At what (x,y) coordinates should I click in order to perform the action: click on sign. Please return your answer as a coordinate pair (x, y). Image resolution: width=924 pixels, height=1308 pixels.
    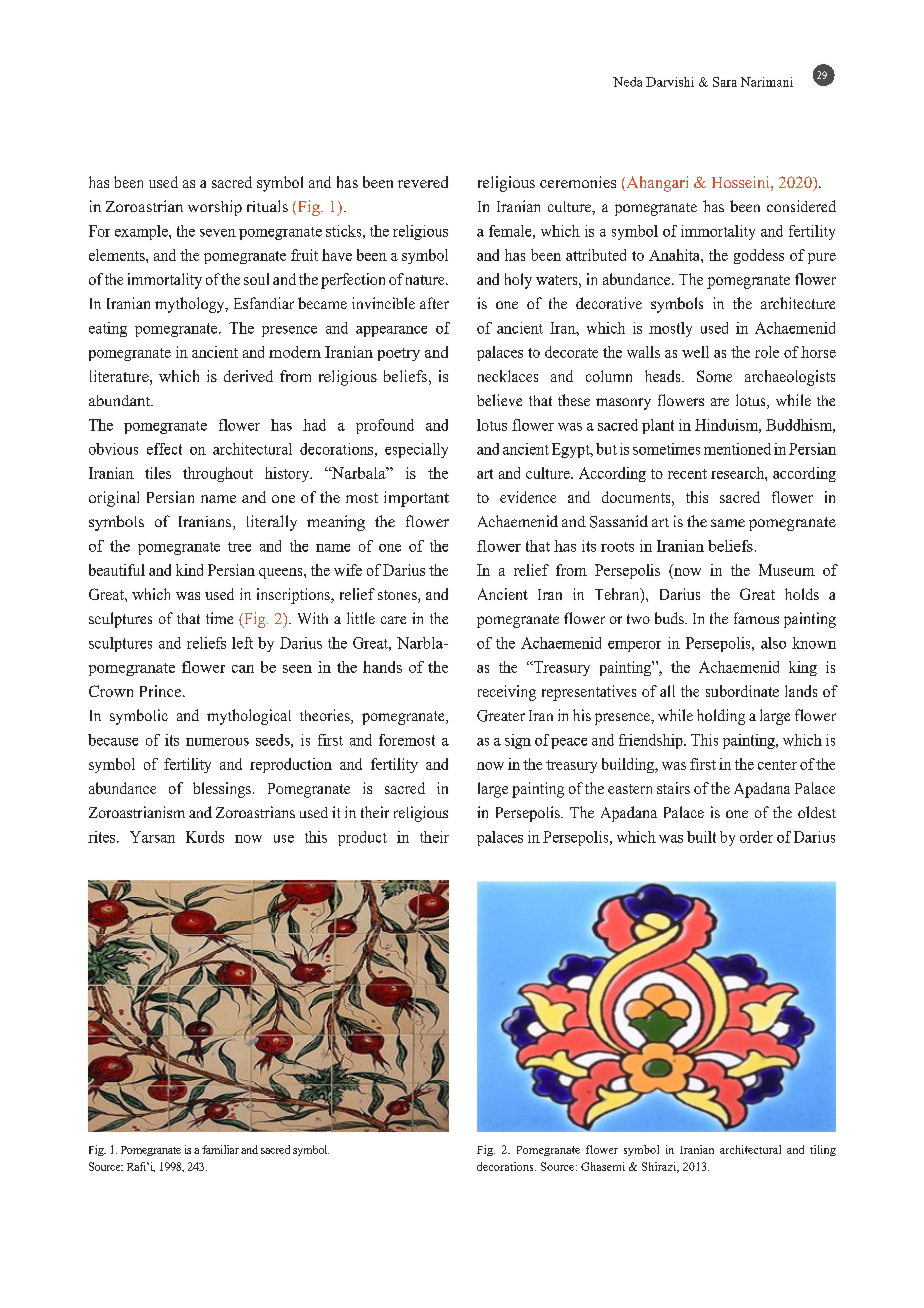
    Looking at the image, I should click on (518, 741).
